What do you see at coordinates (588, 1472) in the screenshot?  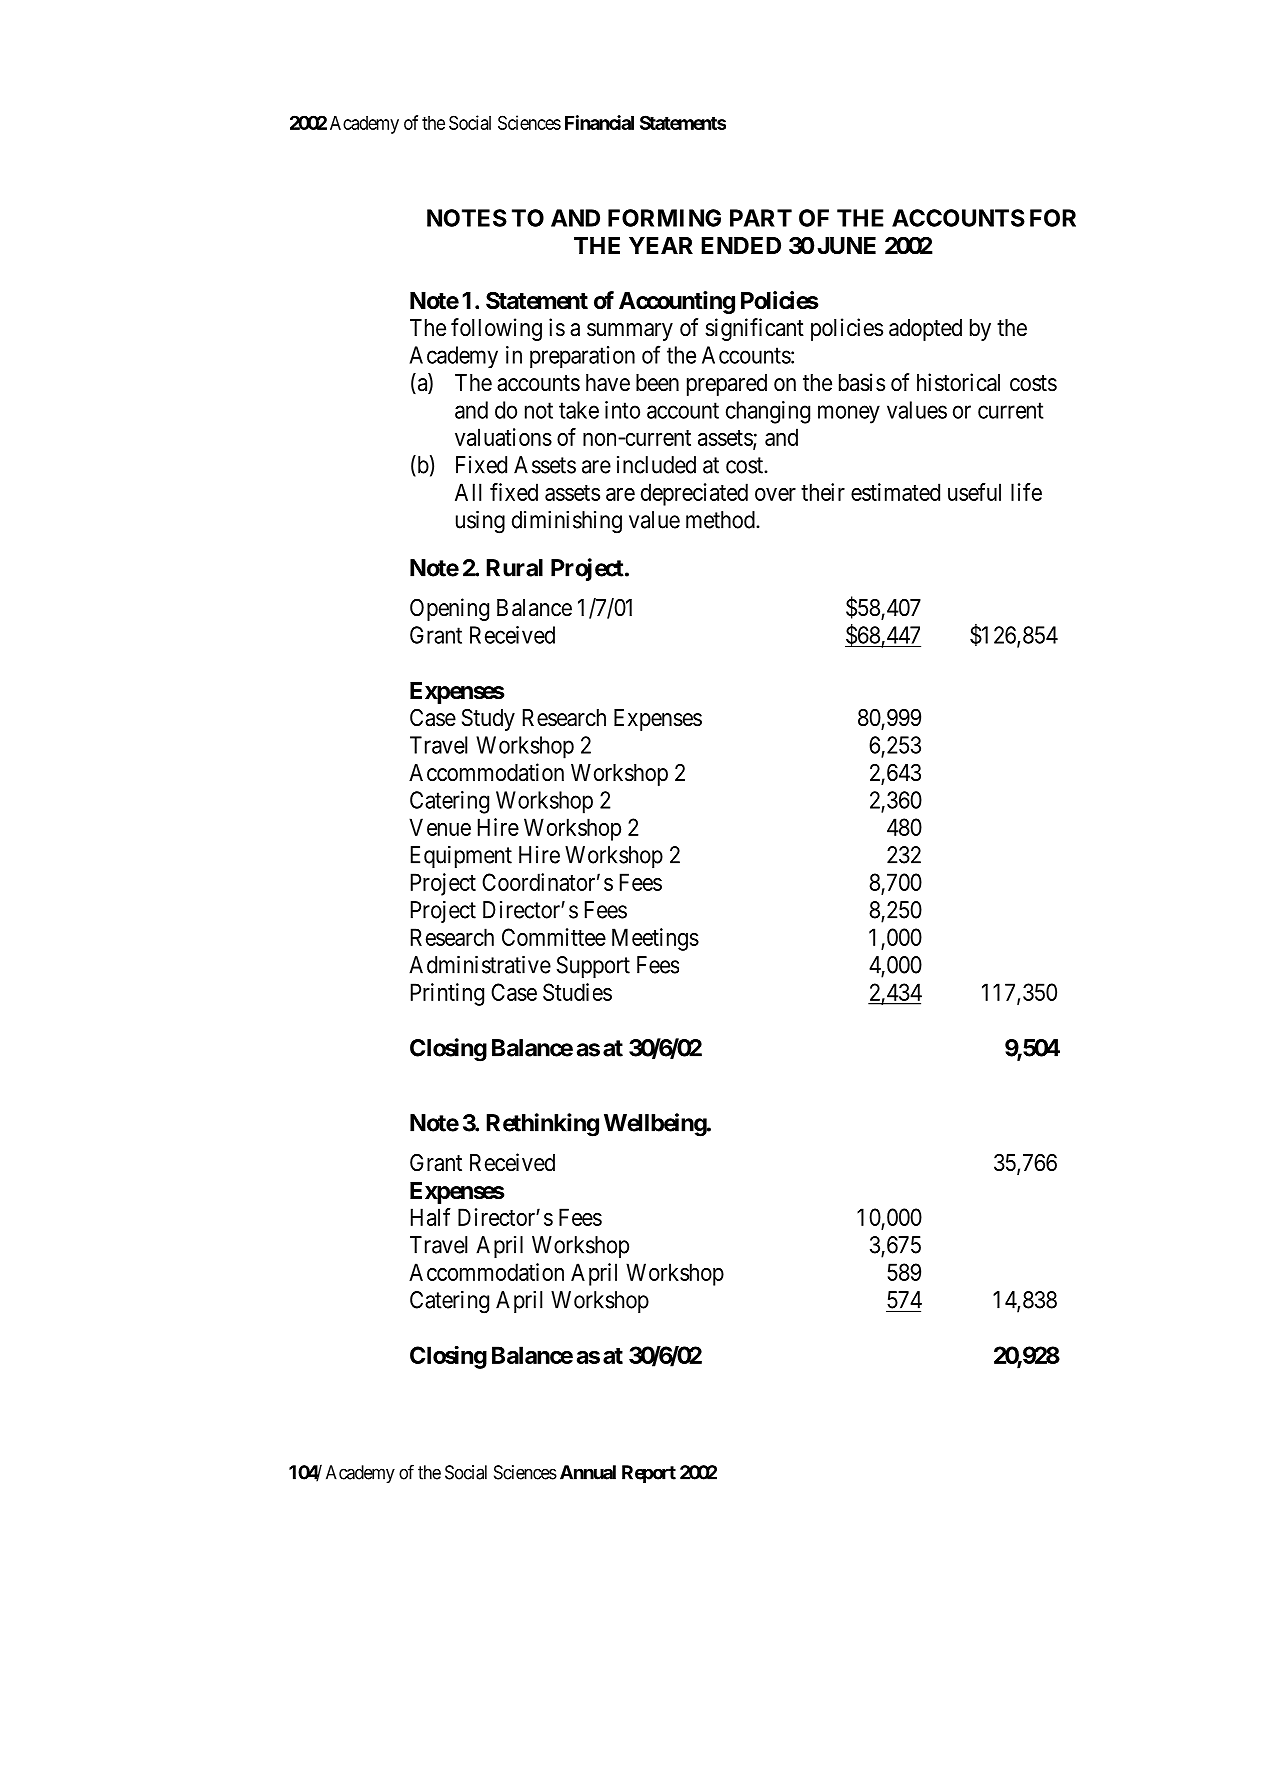 I see `Annual` at bounding box center [588, 1472].
